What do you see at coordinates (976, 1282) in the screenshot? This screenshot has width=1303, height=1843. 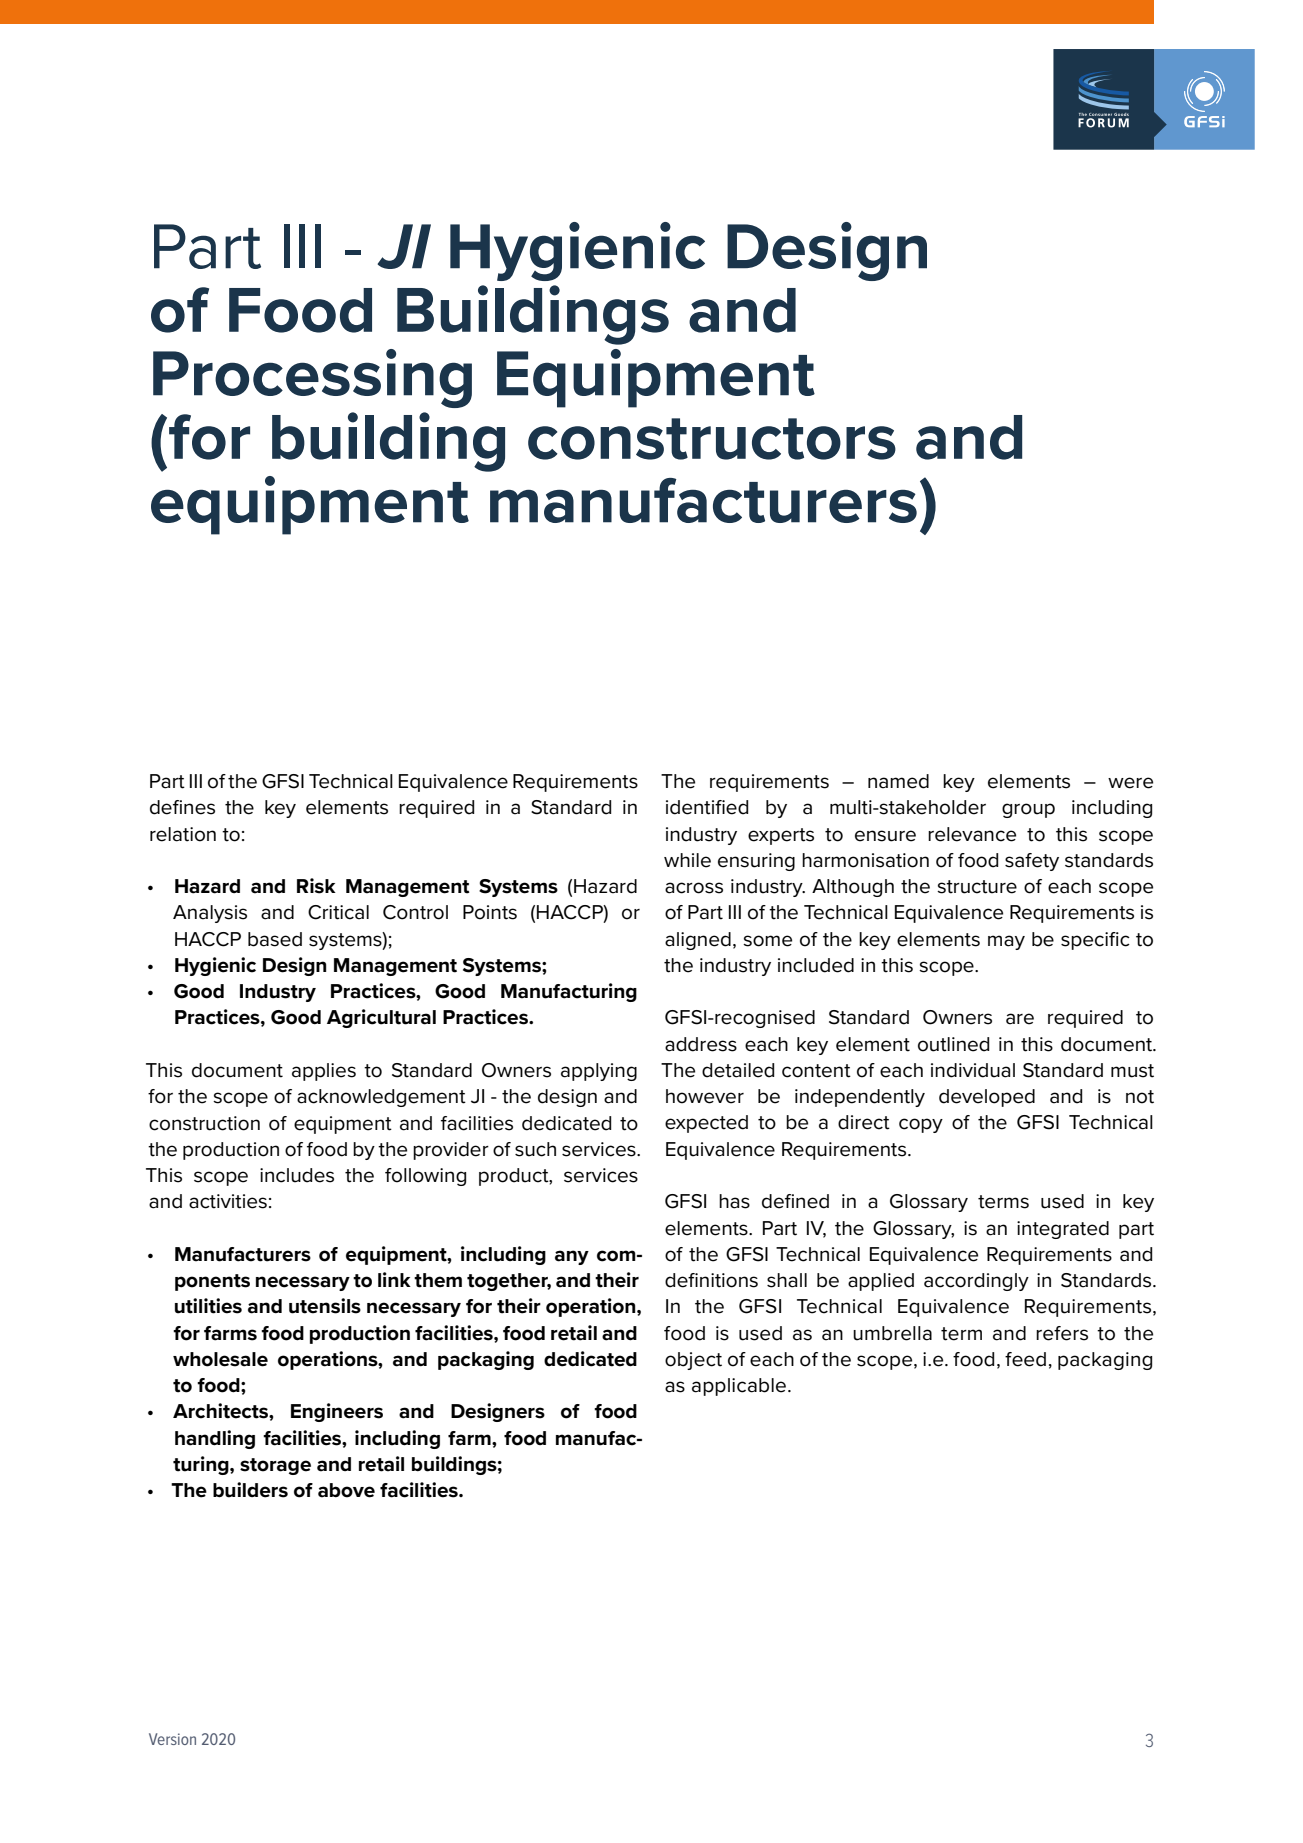 I see `accordingly` at bounding box center [976, 1282].
